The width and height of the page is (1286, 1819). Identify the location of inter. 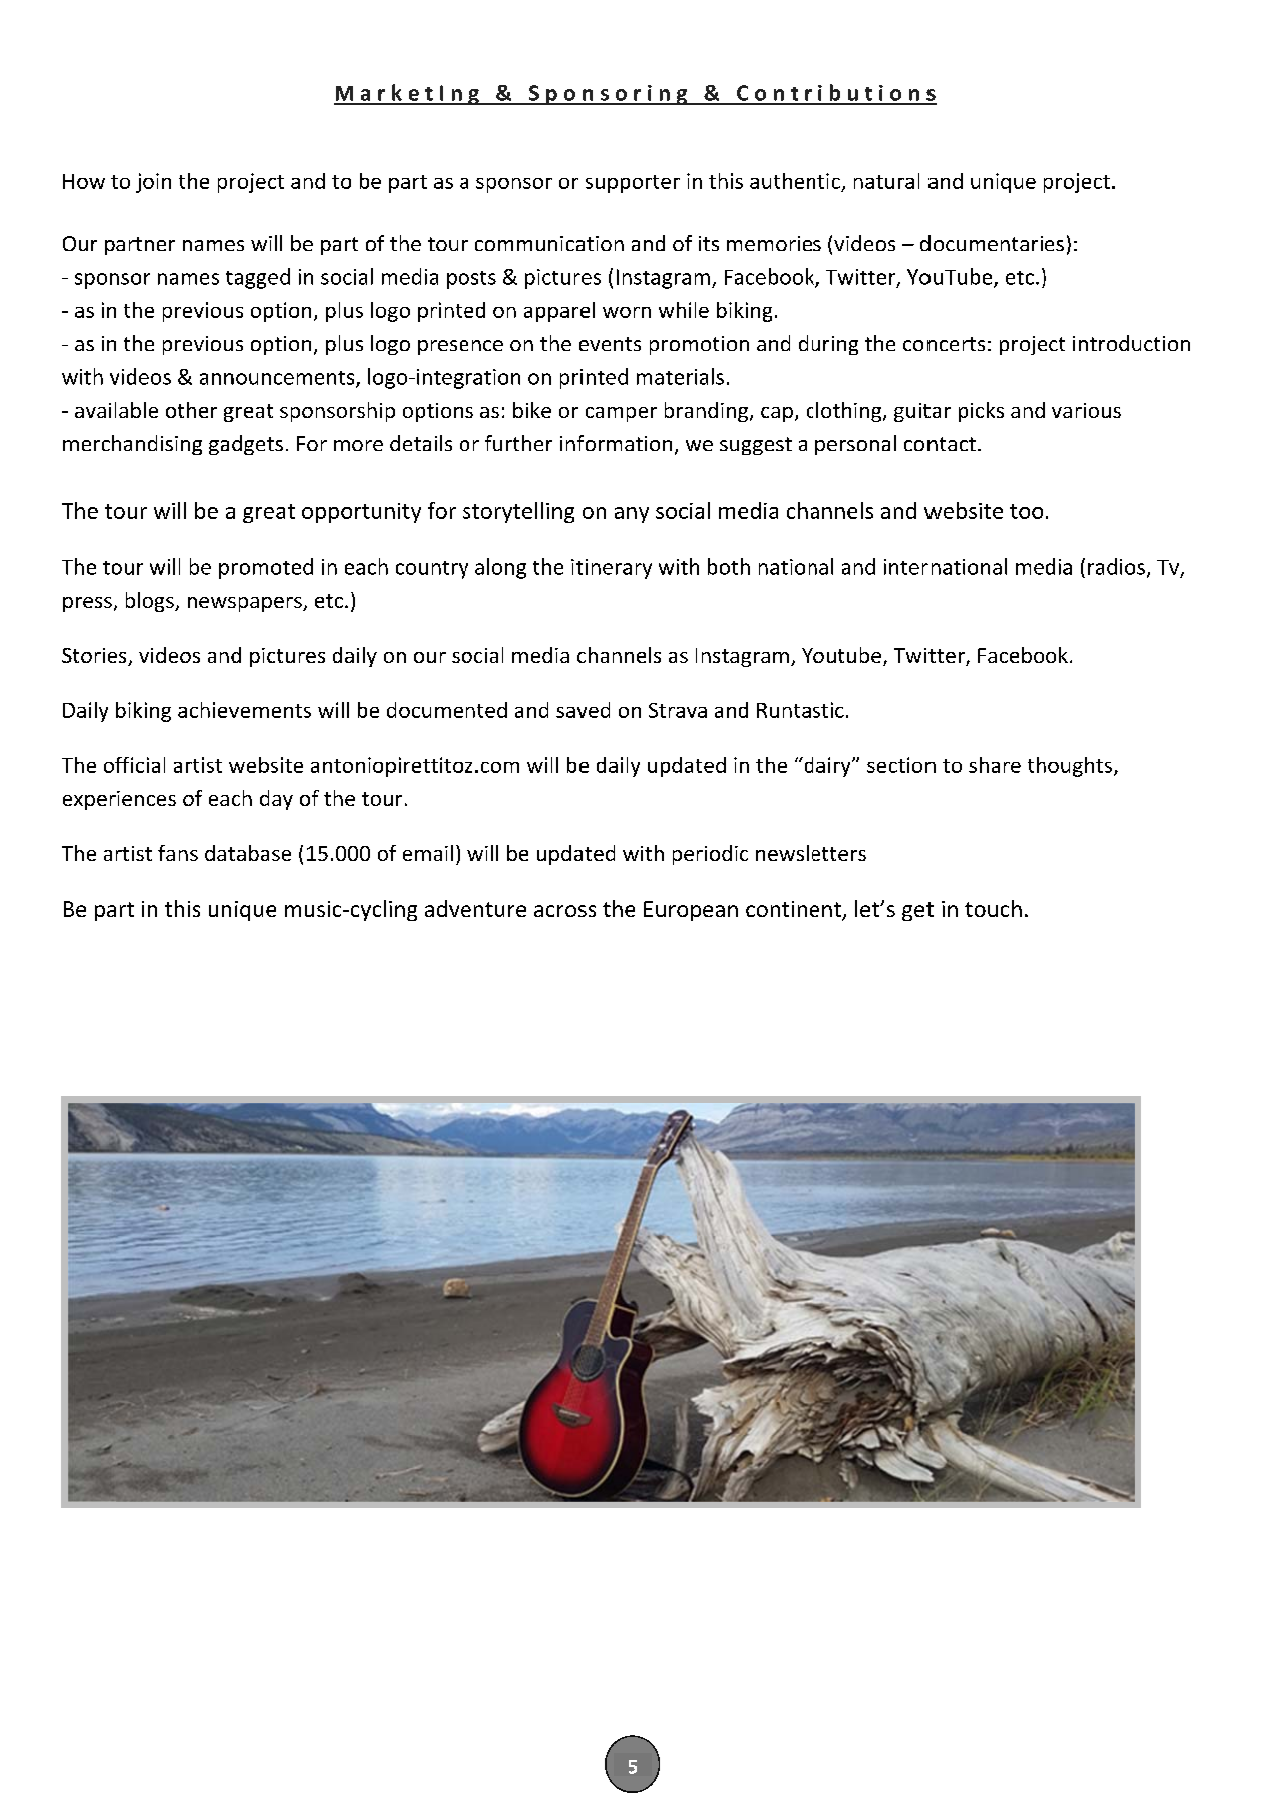
(906, 567).
